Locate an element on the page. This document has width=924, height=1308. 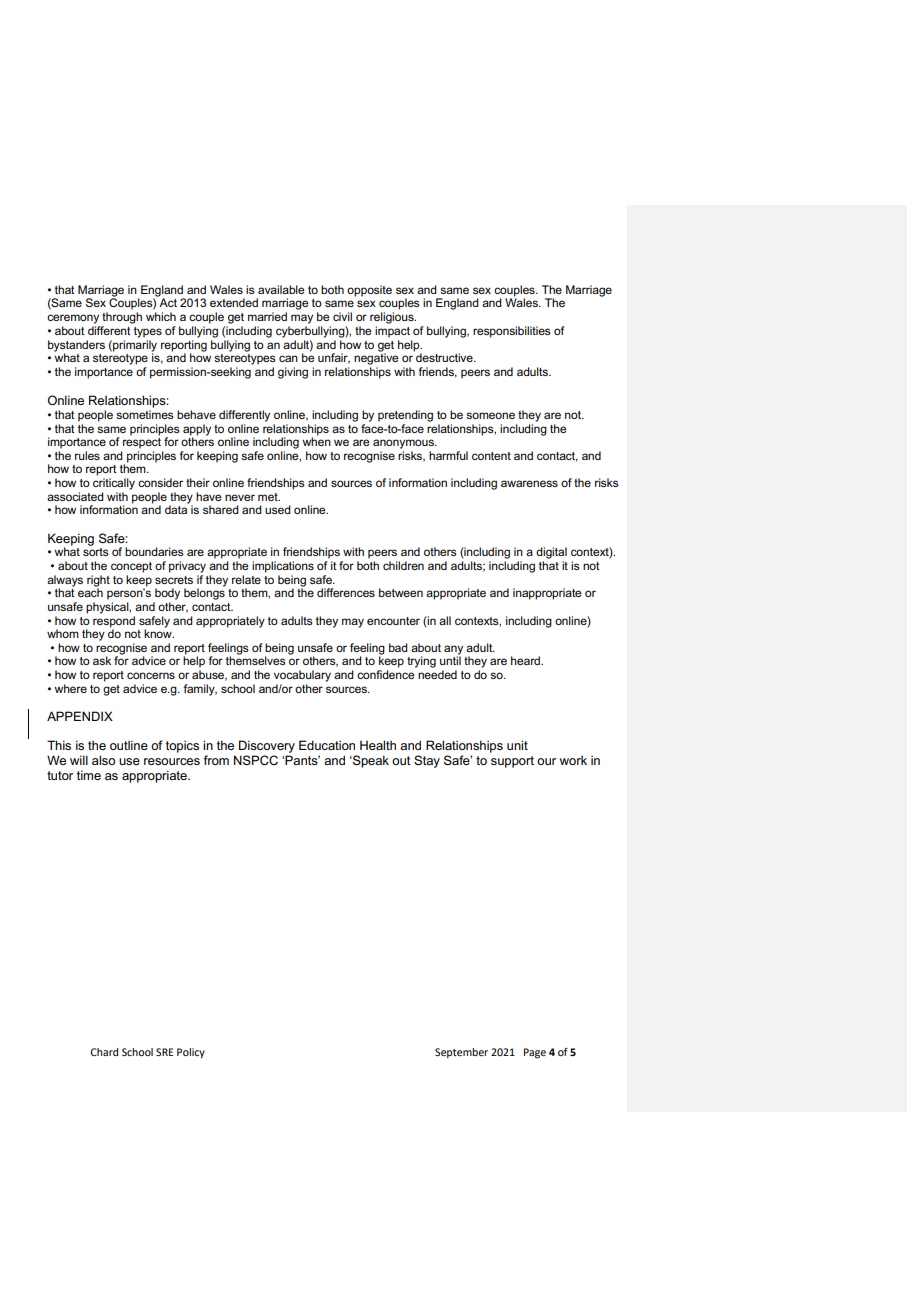
Chard is located at coordinates (104, 1052).
